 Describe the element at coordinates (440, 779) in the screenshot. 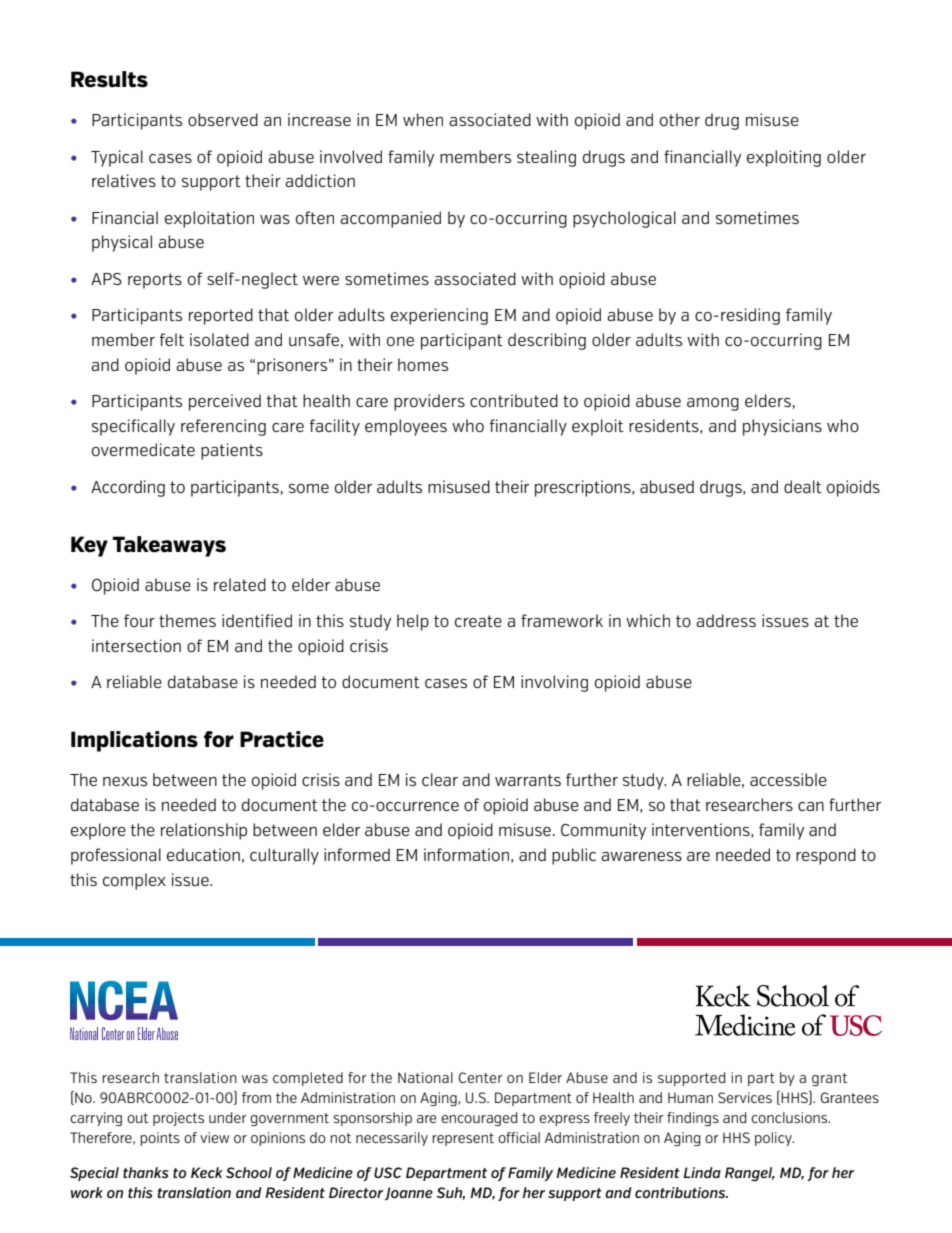

I see `clear` at that location.
